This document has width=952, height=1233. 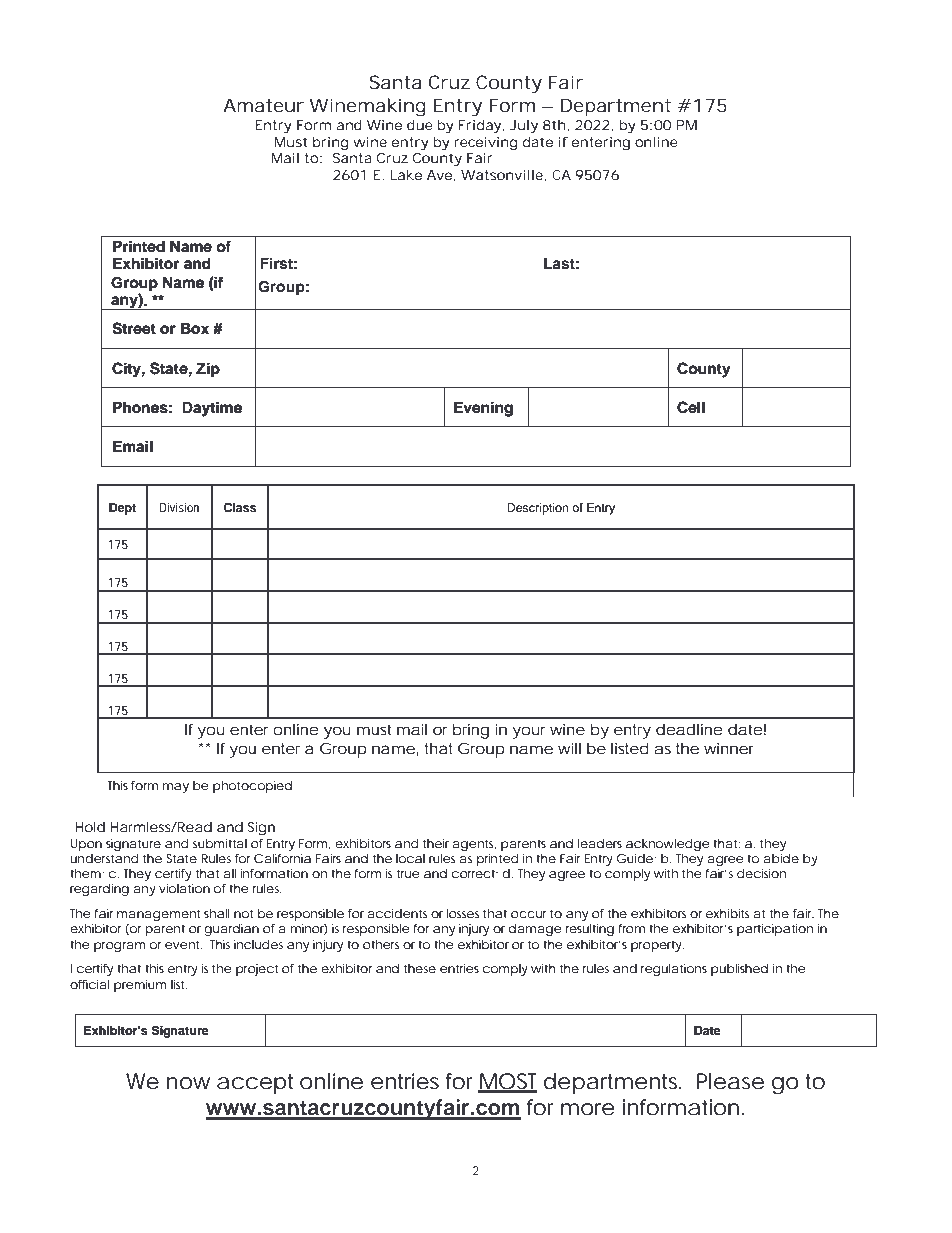 What do you see at coordinates (689, 729) in the document?
I see `deadline` at bounding box center [689, 729].
